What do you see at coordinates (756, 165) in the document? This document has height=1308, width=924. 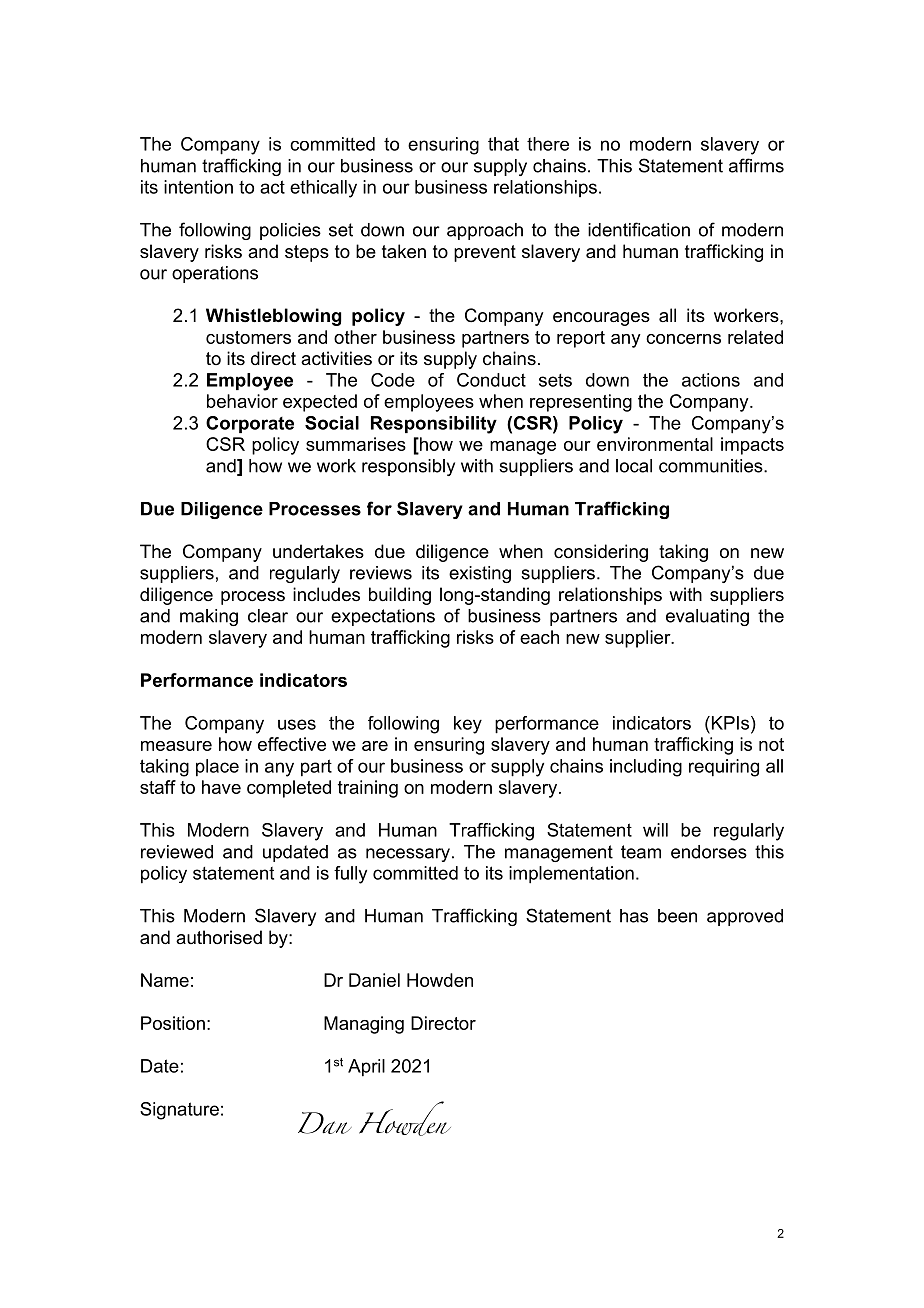 I see `affirms` at bounding box center [756, 165].
